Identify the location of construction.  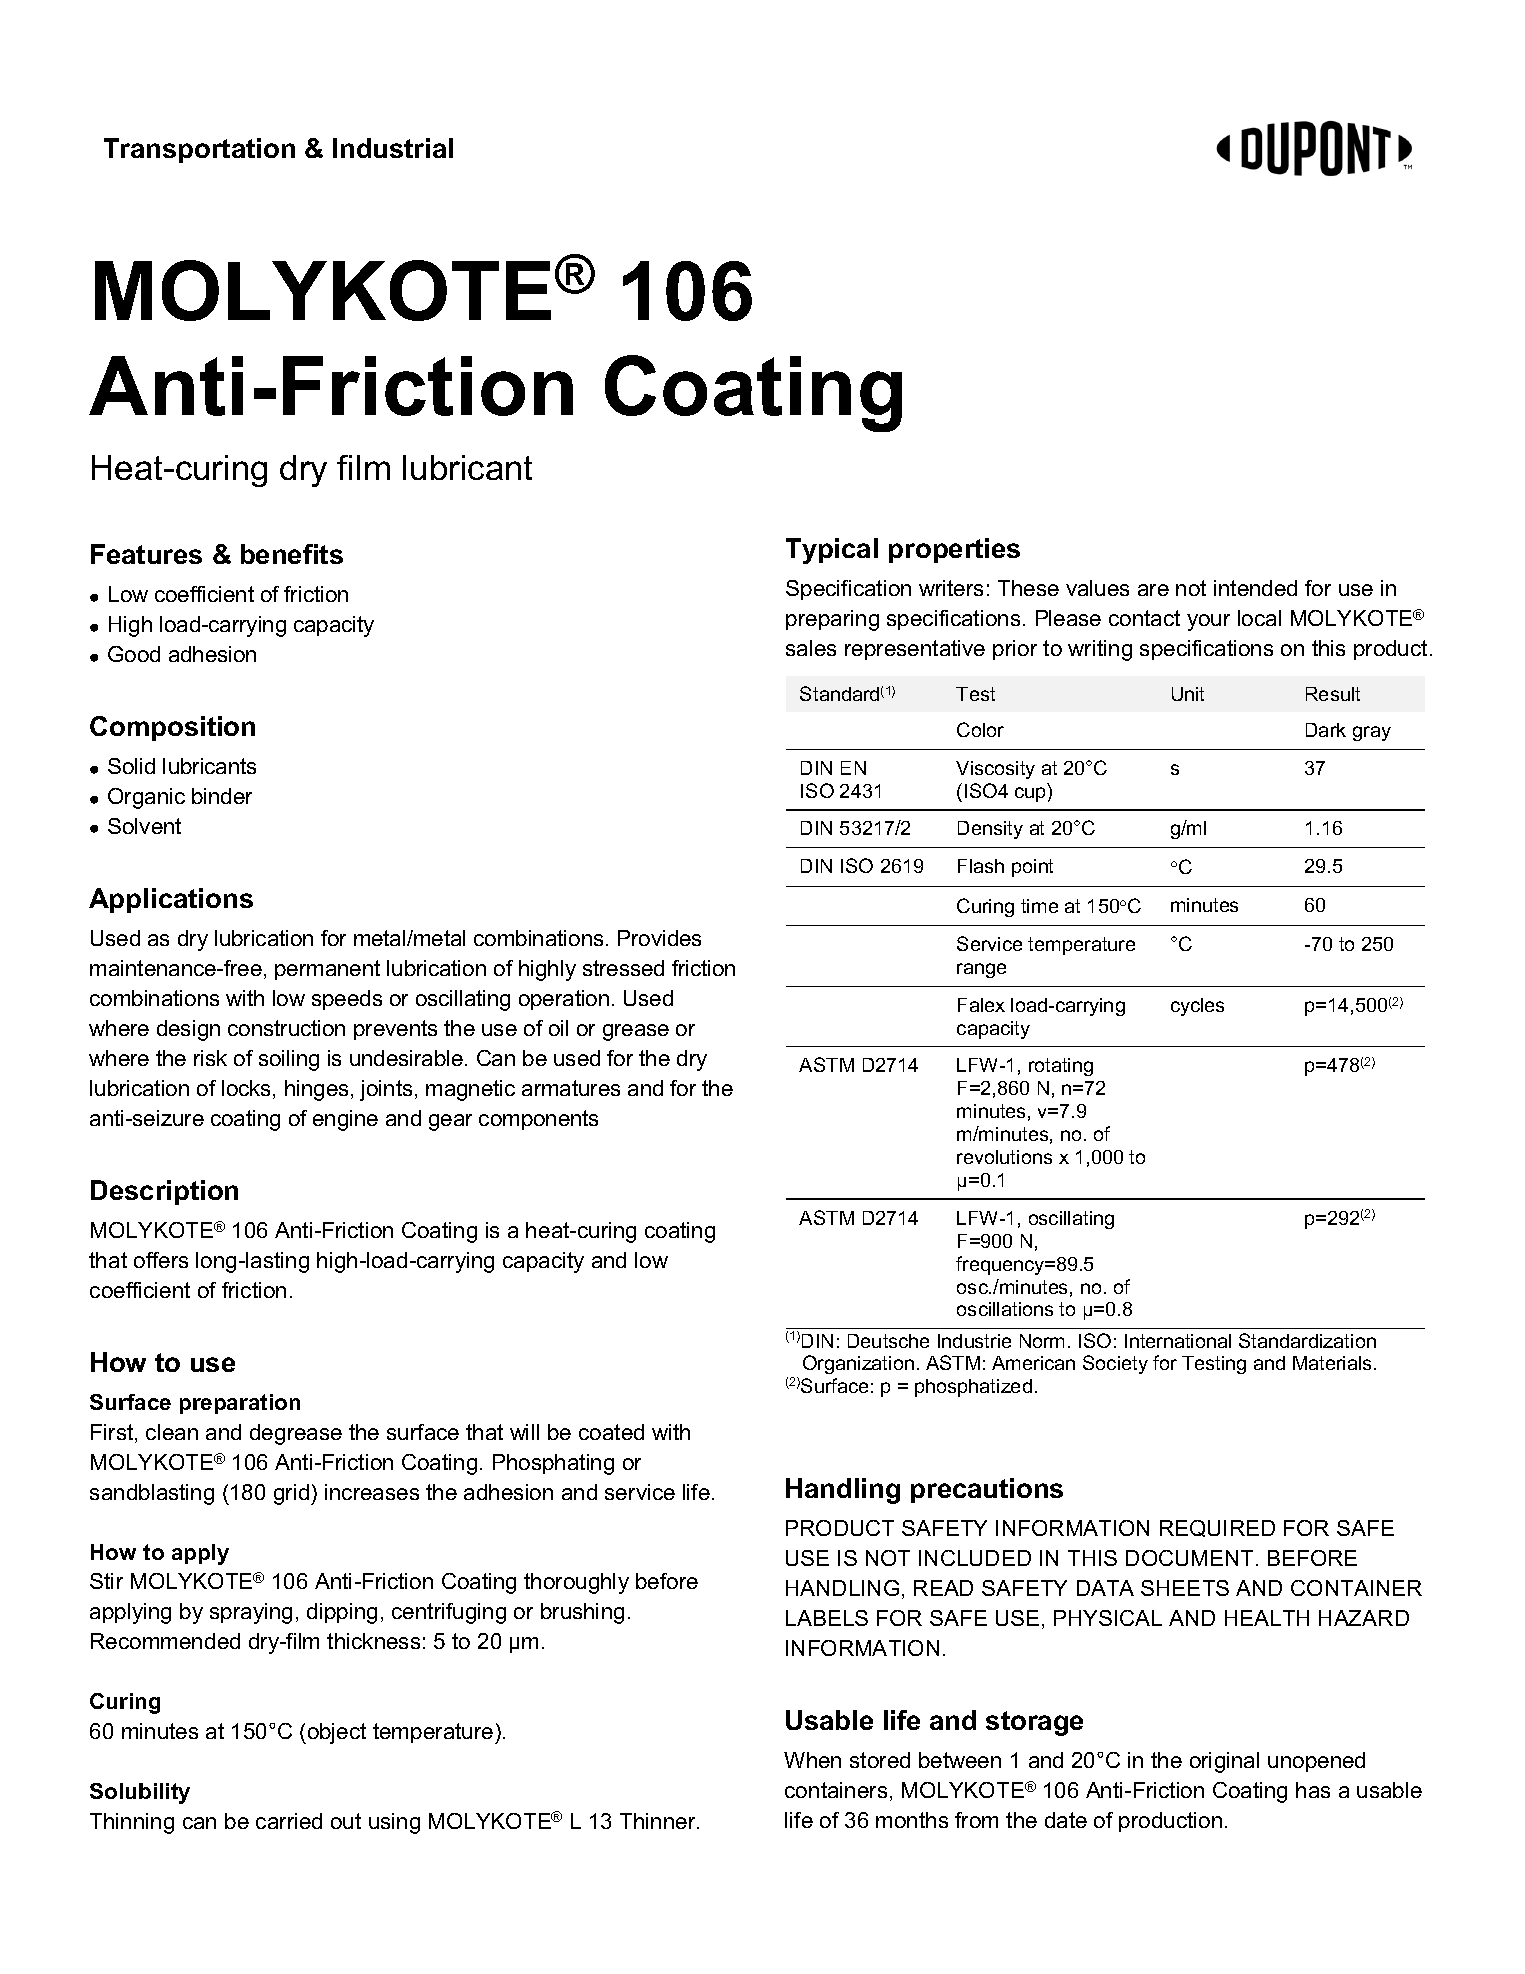
(286, 1028).
